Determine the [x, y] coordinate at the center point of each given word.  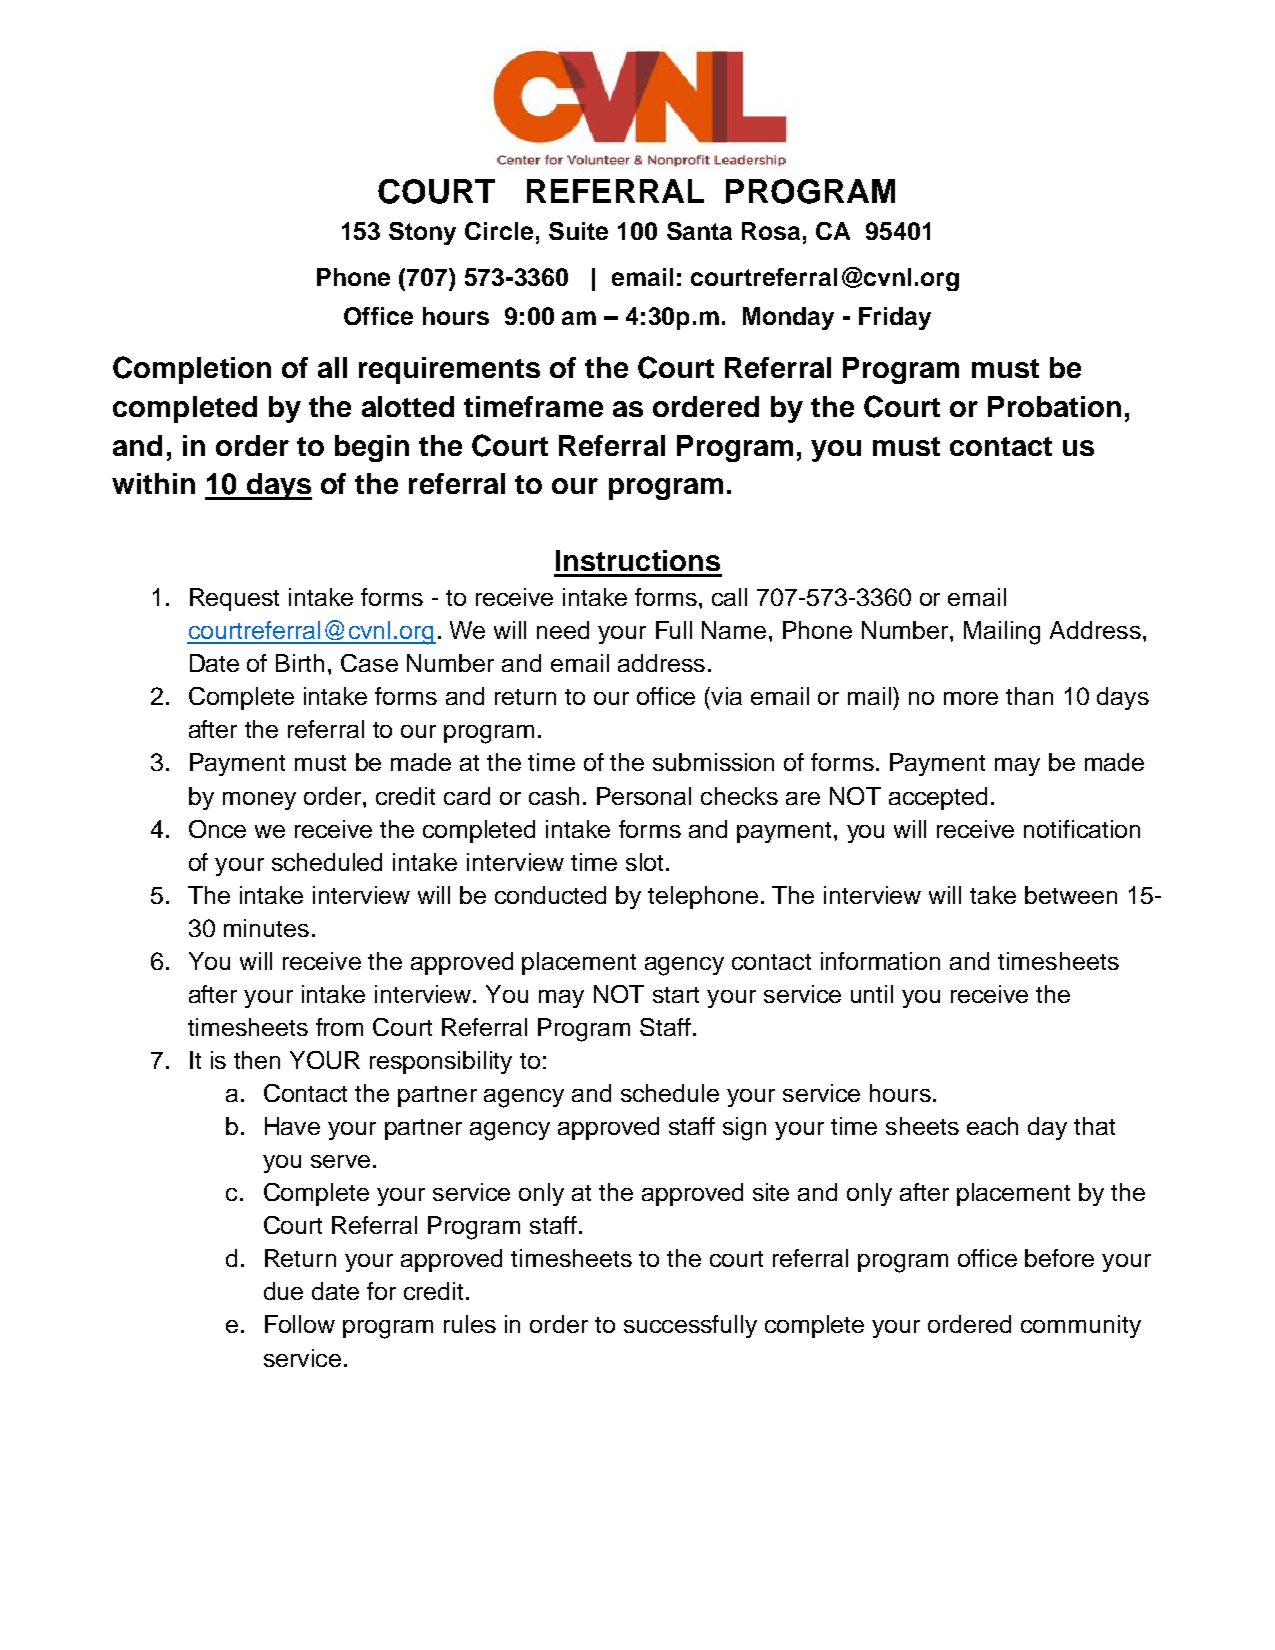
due [283, 1291]
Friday [895, 318]
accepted [938, 798]
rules [470, 1324]
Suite [578, 231]
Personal [644, 796]
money [259, 801]
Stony [422, 233]
